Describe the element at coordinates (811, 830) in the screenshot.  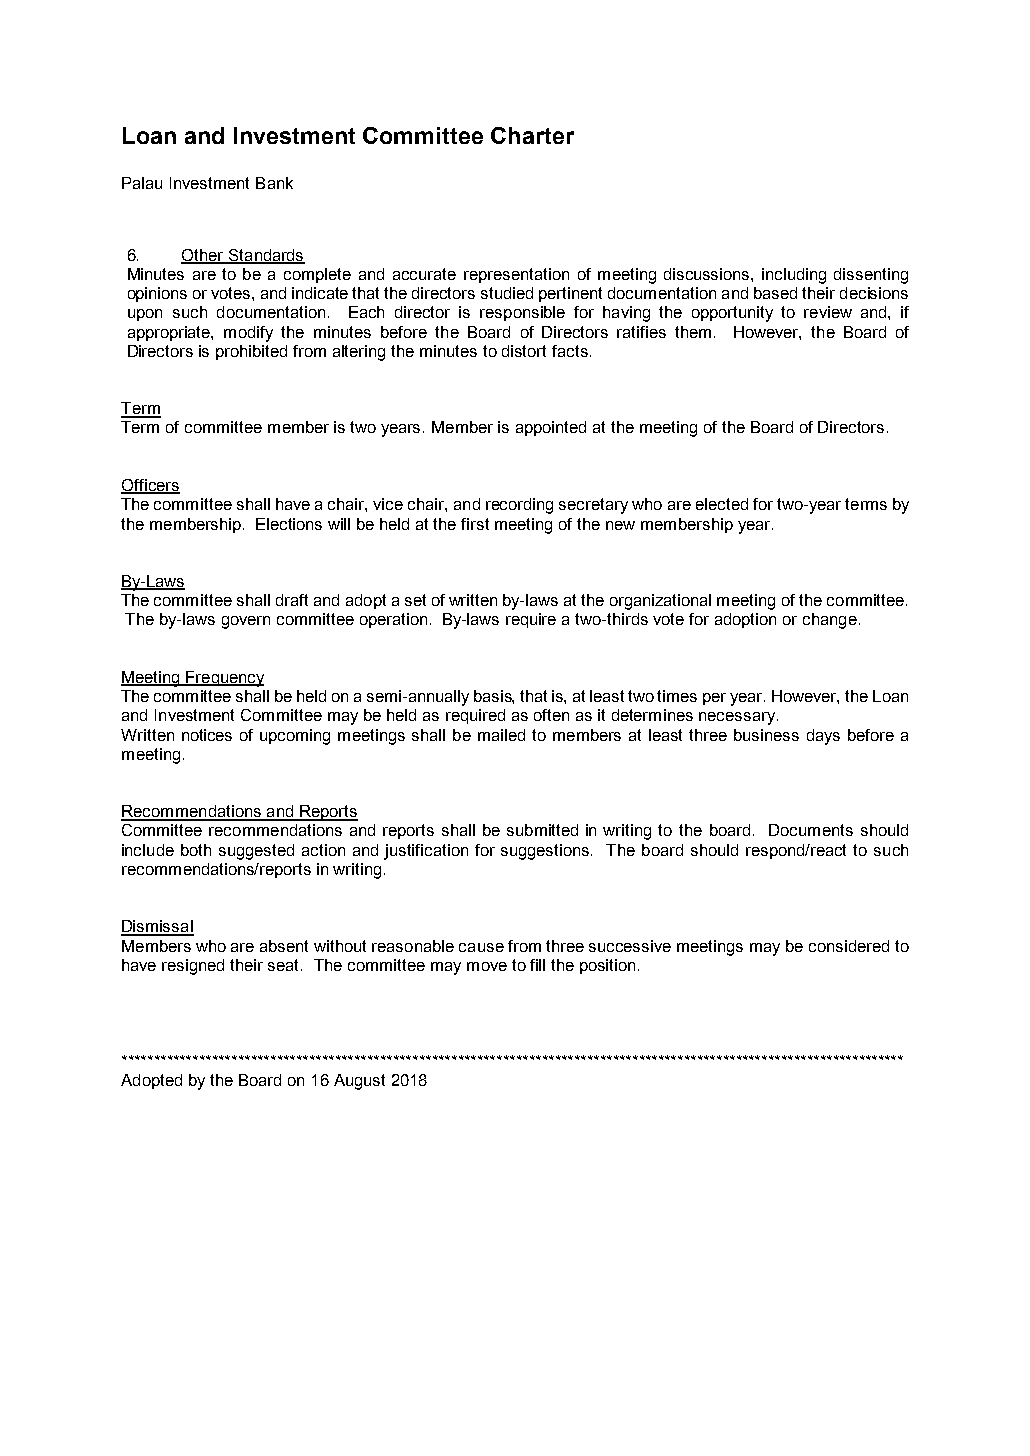
I see `Documents` at that location.
